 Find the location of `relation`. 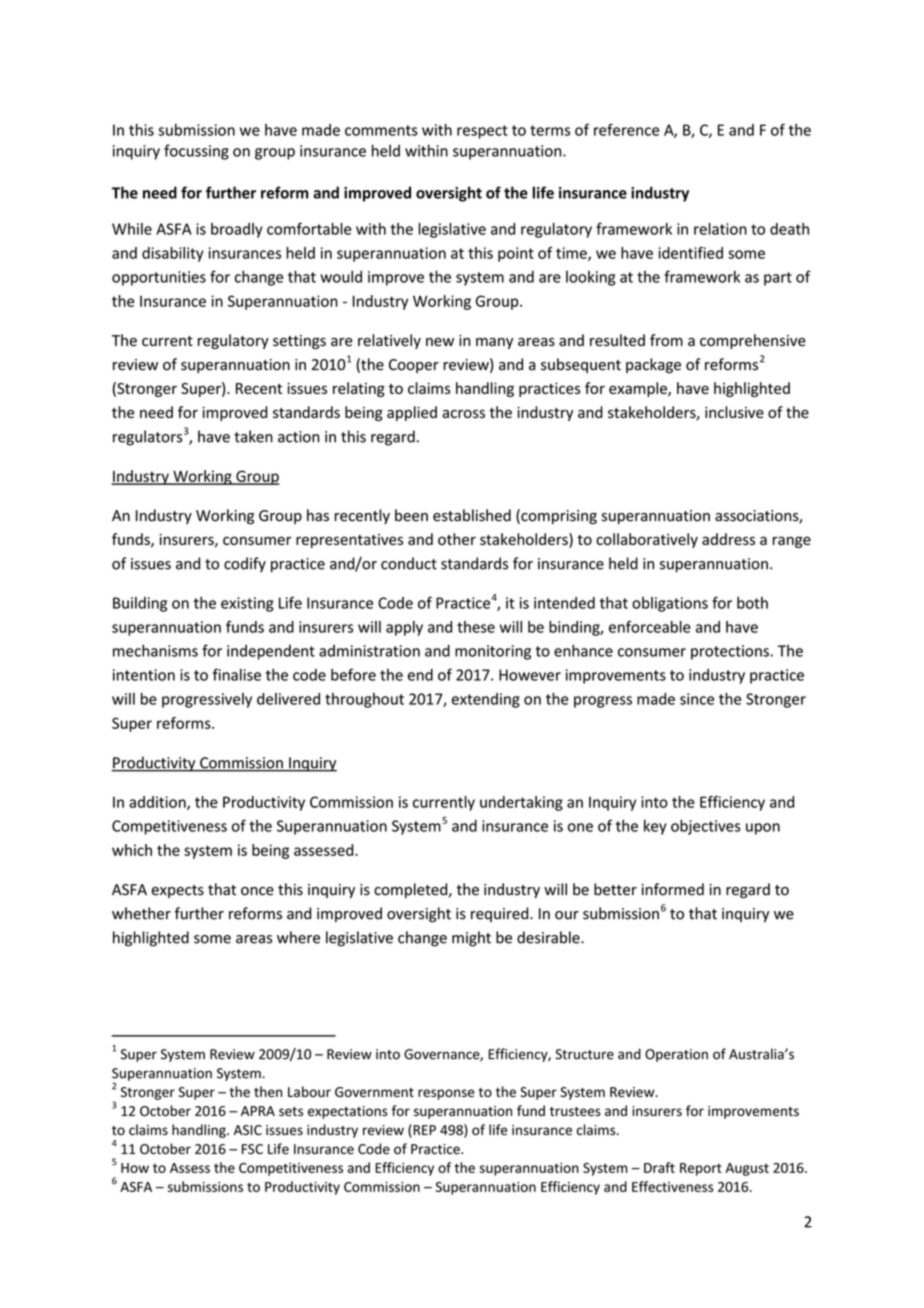

relation is located at coordinates (720, 229).
